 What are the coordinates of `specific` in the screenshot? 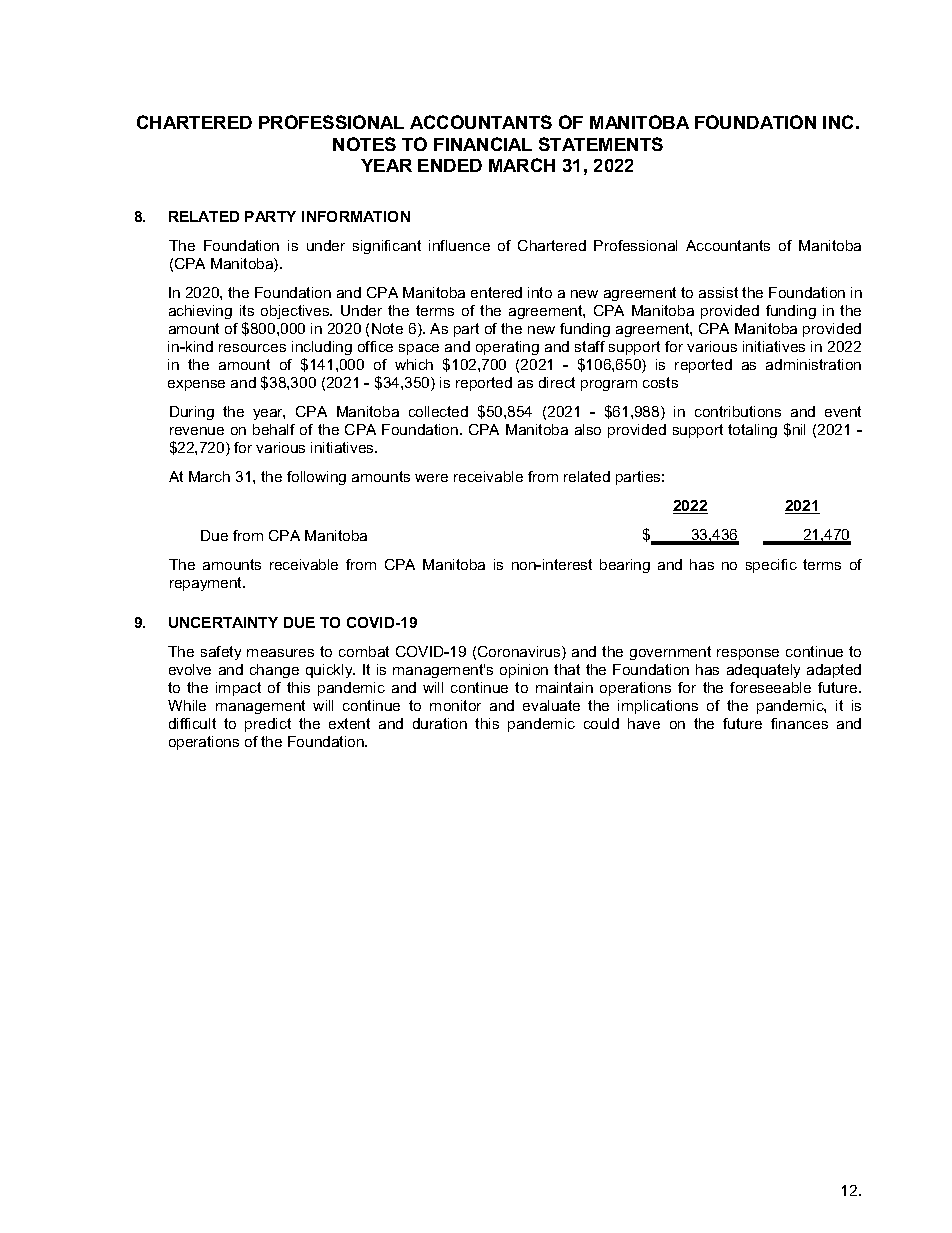 It's located at (771, 566).
